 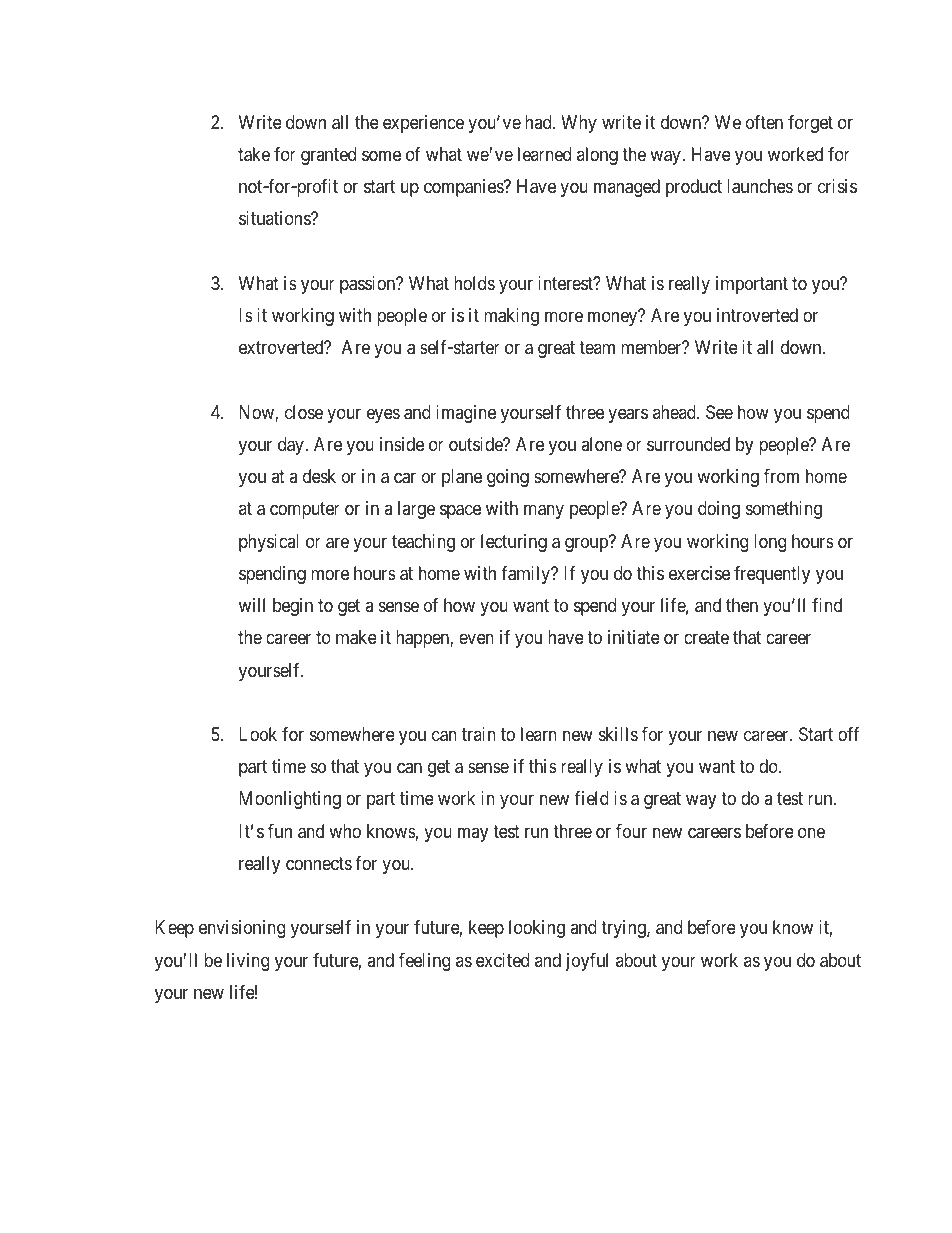 What do you see at coordinates (587, 962) in the page?
I see `joyful` at bounding box center [587, 962].
